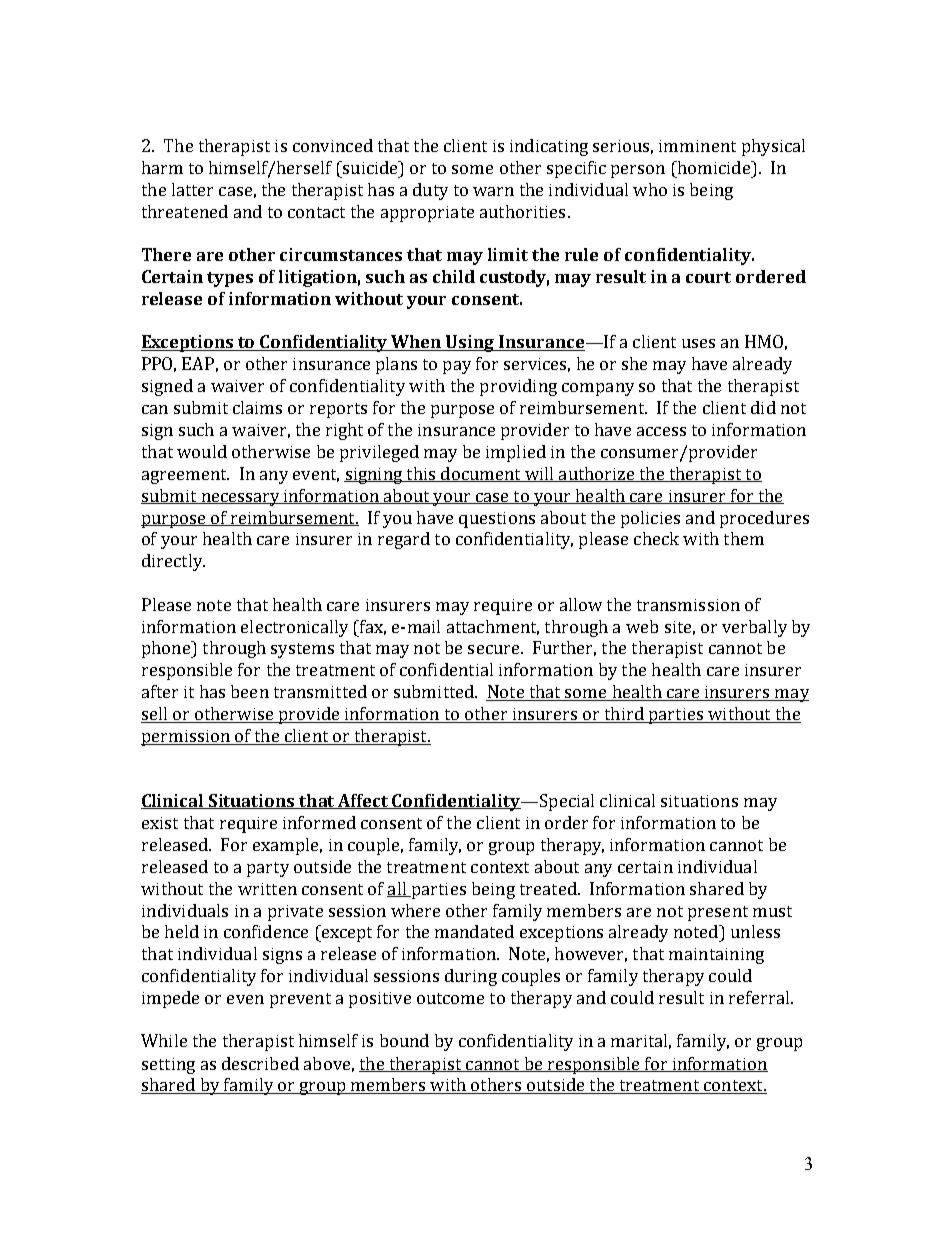 The height and width of the document is (1233, 952). I want to click on latter, so click(192, 189).
